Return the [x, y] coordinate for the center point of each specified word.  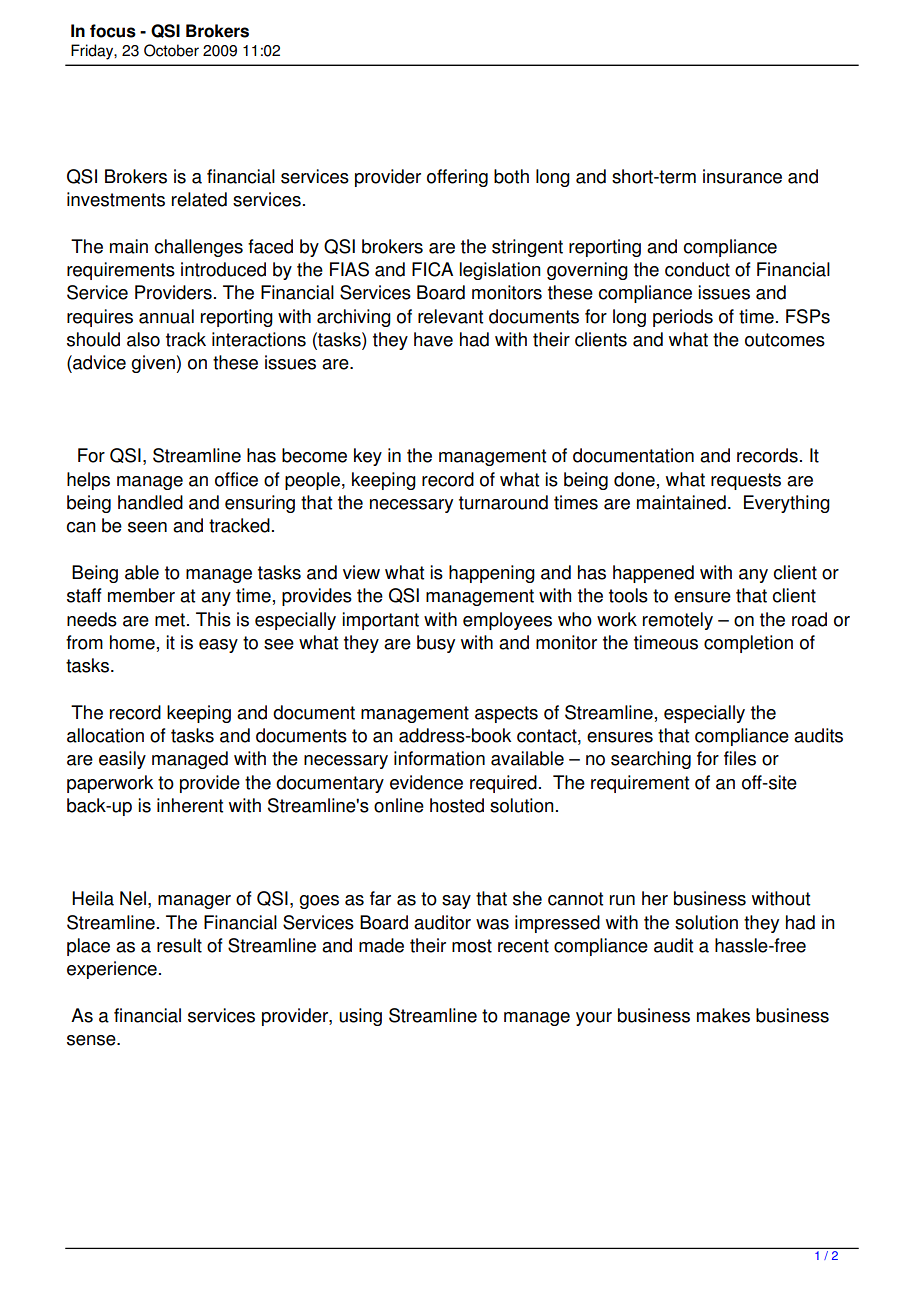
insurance [742, 176]
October [171, 50]
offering [457, 178]
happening [492, 574]
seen [147, 527]
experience [112, 970]
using [360, 1017]
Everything [787, 504]
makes [723, 1015]
